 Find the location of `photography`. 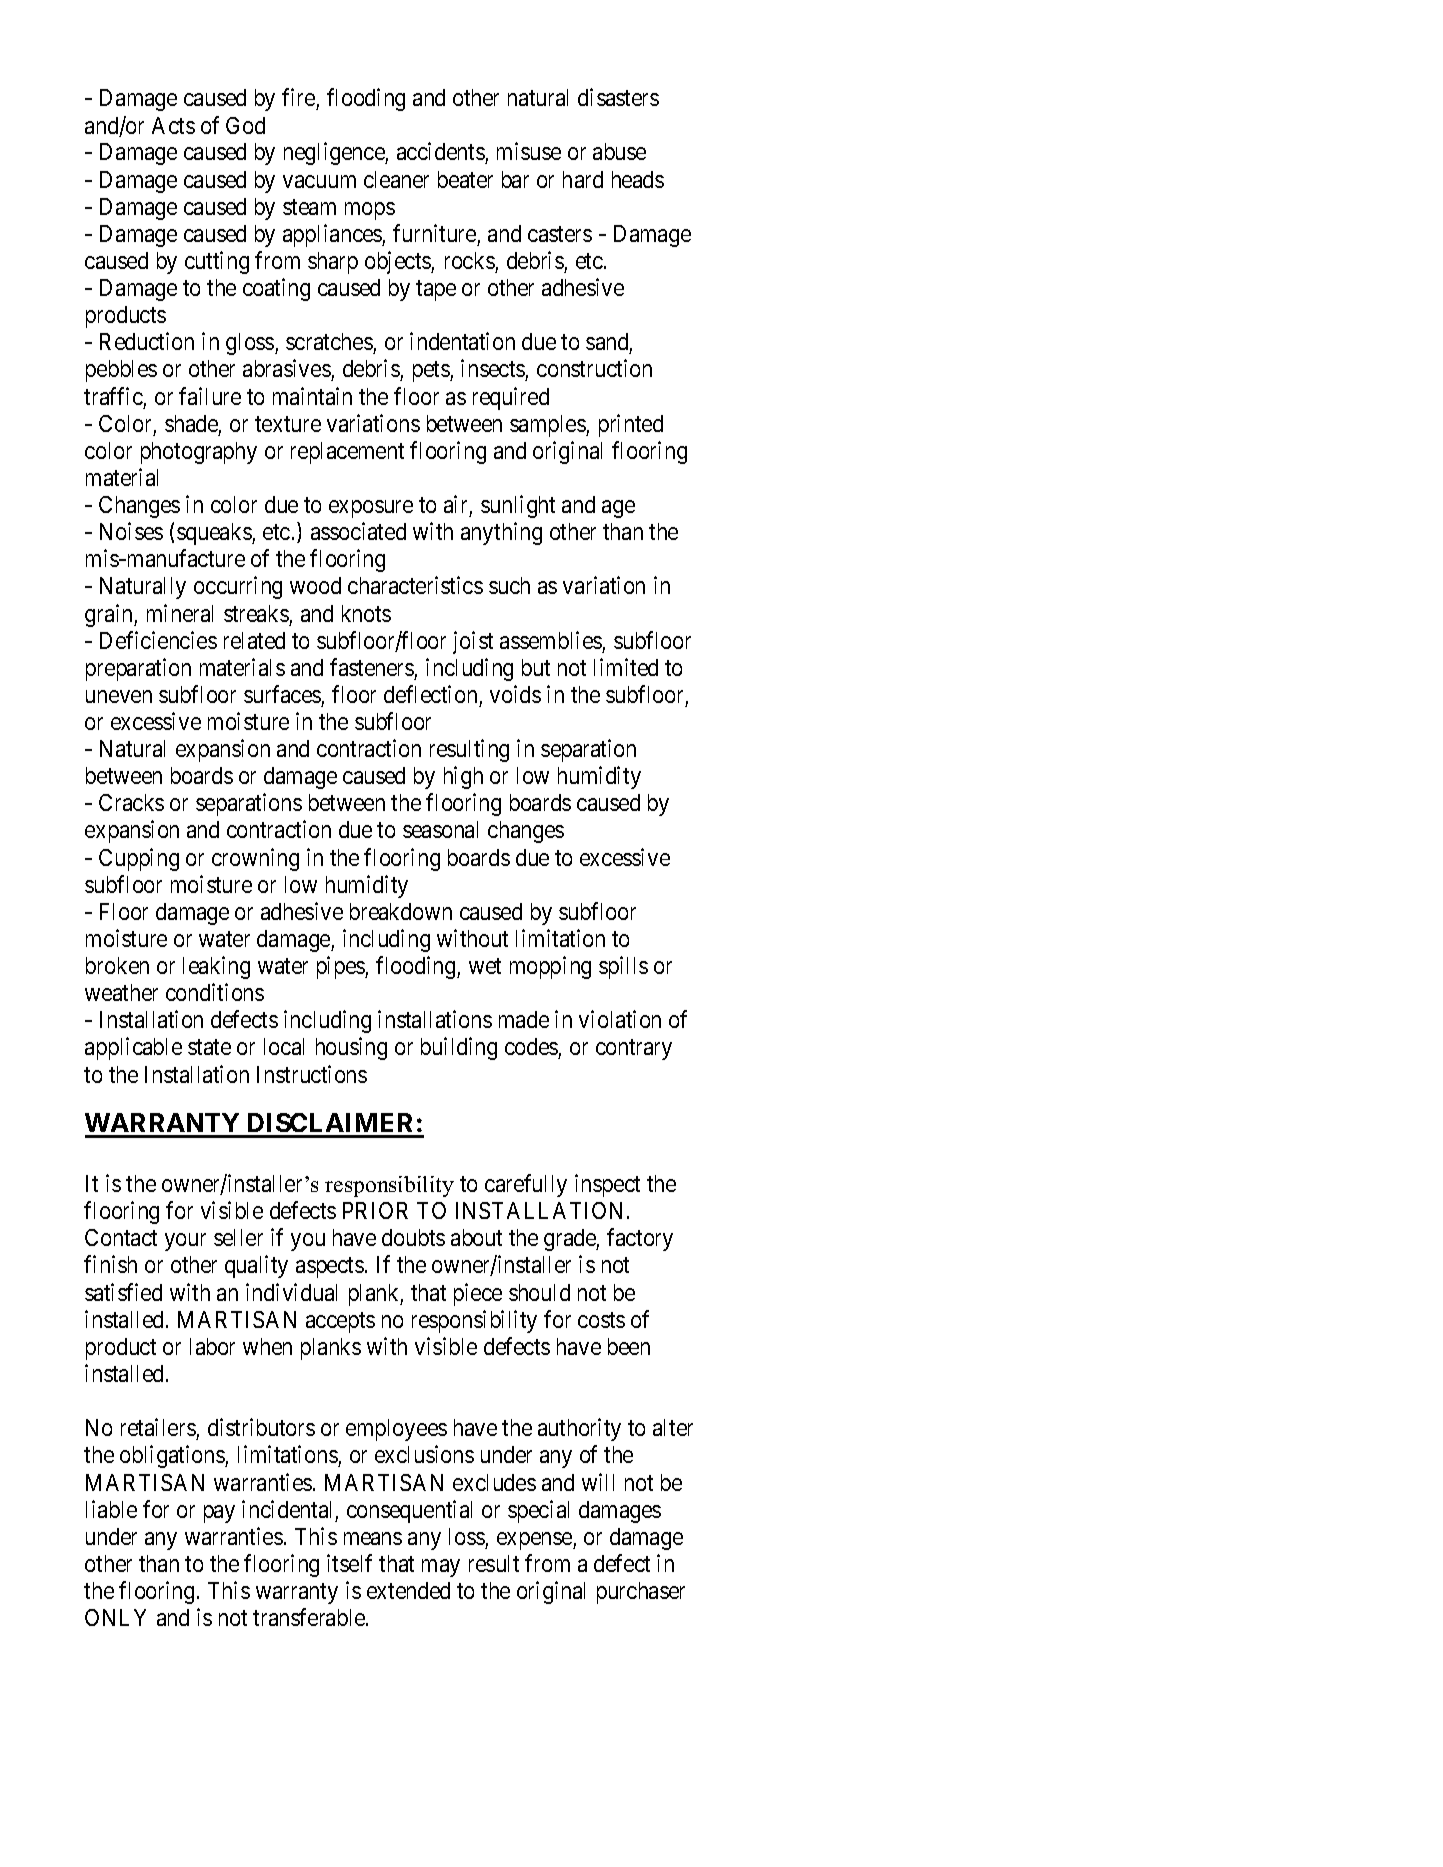

photography is located at coordinates (199, 453).
